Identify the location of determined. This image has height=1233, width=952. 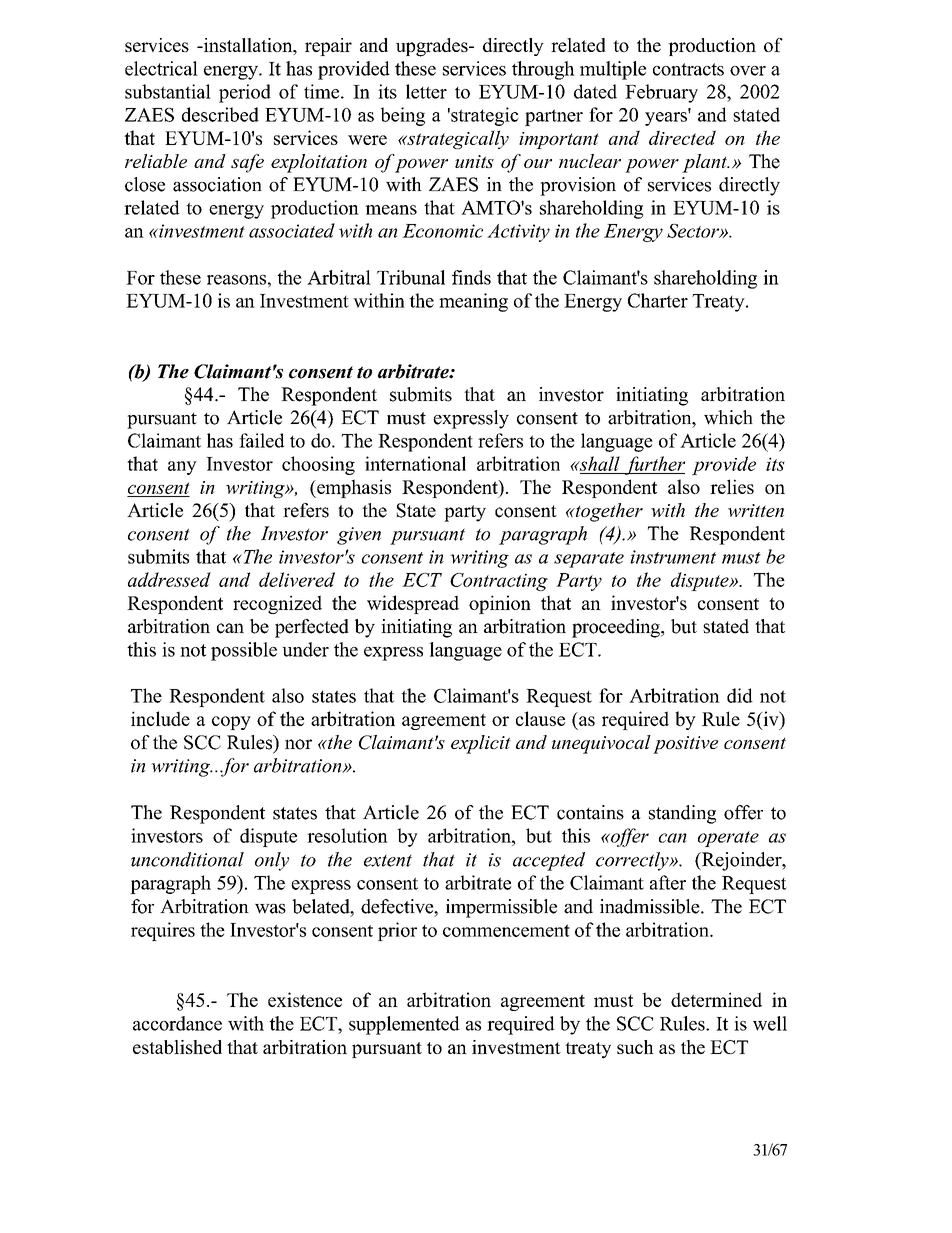
(716, 999).
